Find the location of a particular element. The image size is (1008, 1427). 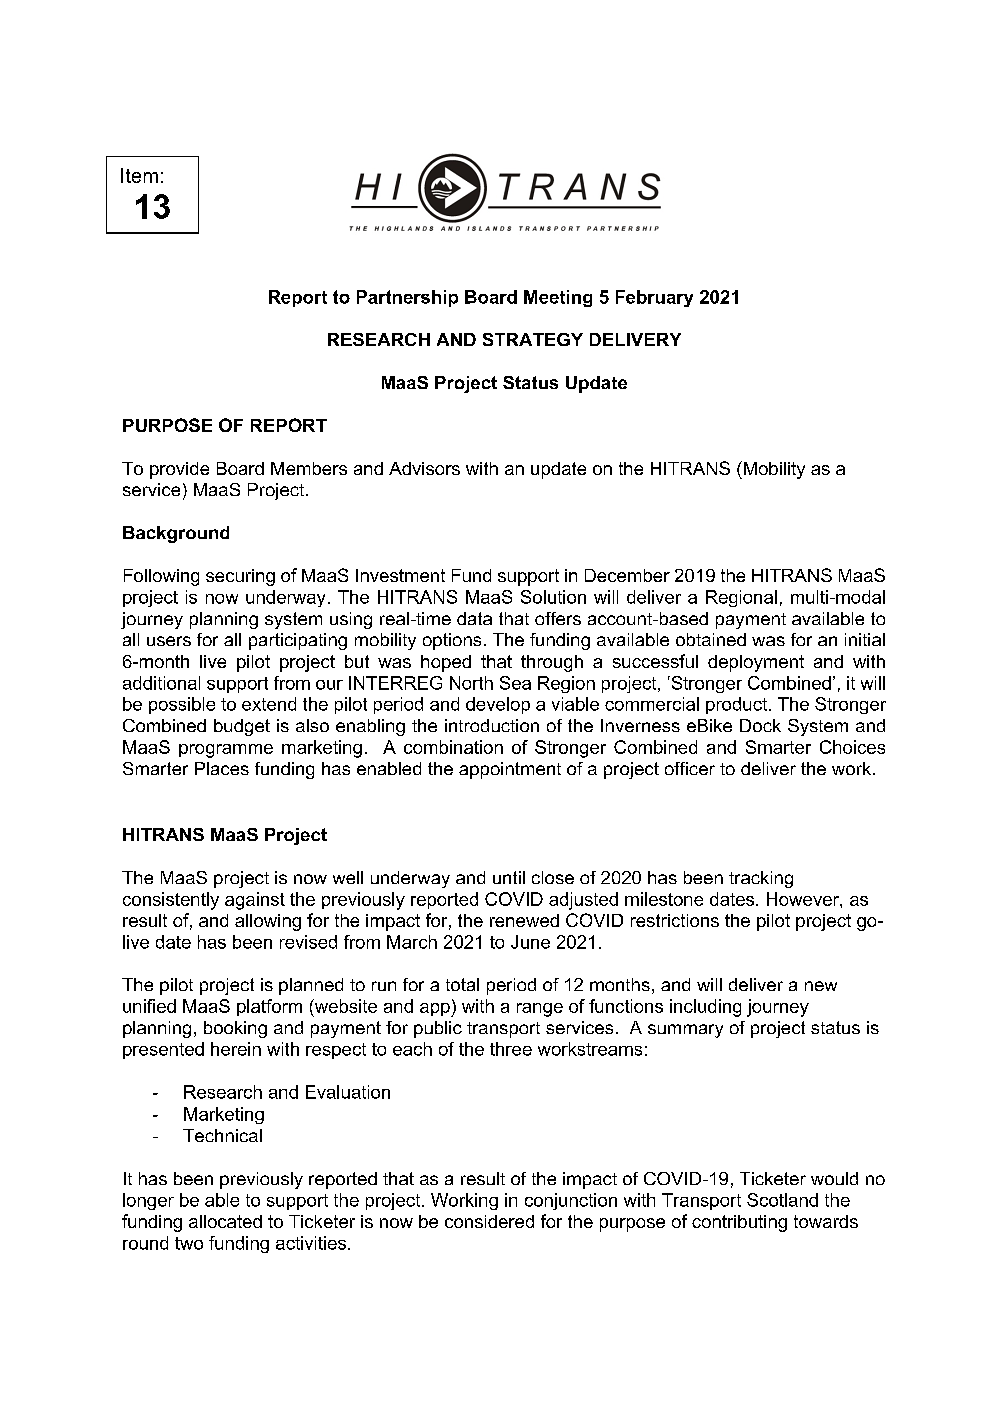

obtained is located at coordinates (711, 639).
